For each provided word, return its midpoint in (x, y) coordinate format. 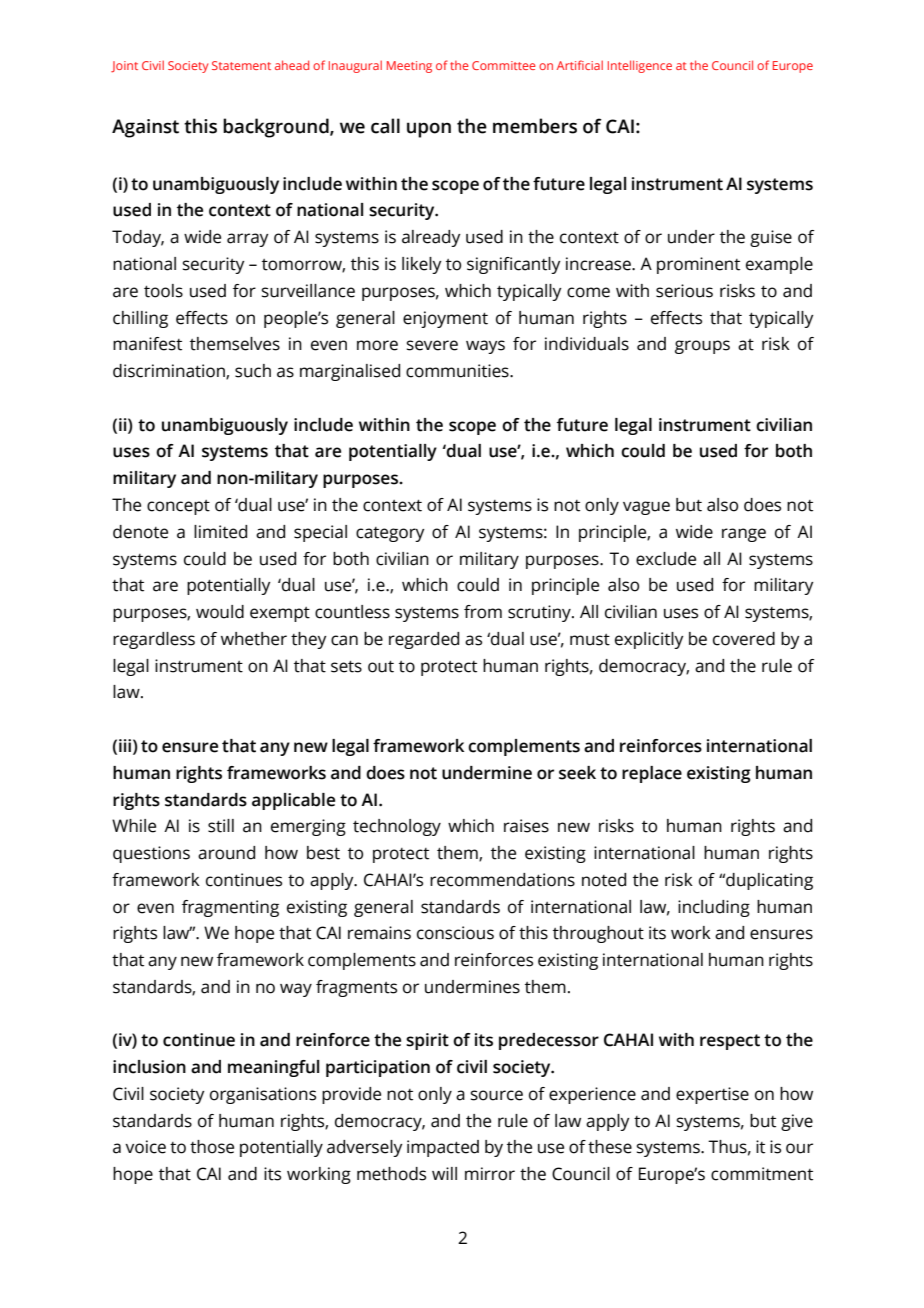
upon (429, 130)
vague (646, 508)
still (221, 826)
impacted (443, 1148)
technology (397, 827)
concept (178, 507)
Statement (241, 65)
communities (458, 371)
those (212, 1147)
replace (652, 774)
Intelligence (640, 66)
